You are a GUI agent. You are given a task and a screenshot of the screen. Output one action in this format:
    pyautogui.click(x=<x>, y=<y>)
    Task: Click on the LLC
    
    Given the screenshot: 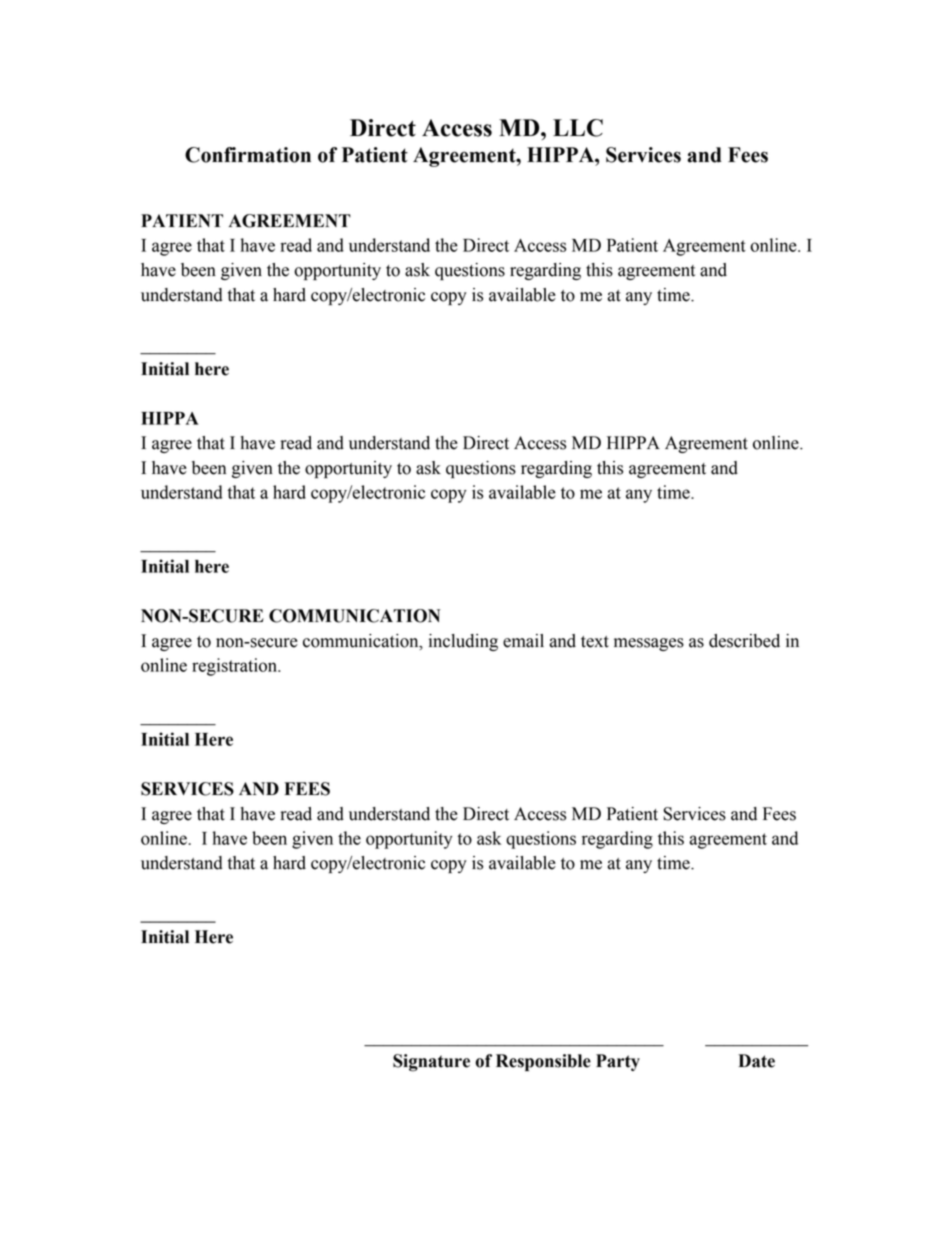 What is the action you would take?
    pyautogui.click(x=578, y=128)
